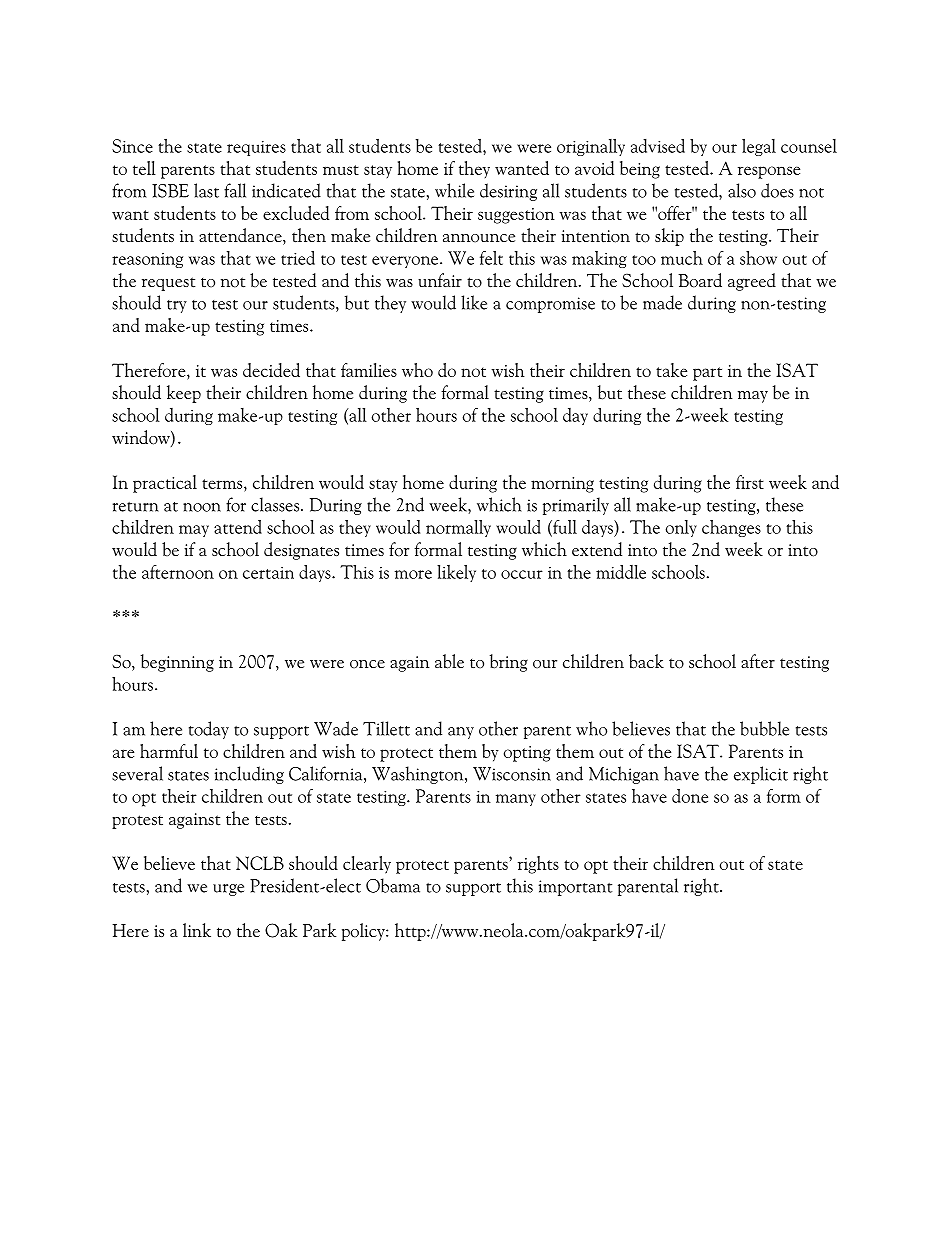  Describe the element at coordinates (228, 890) in the image. I see `urge` at that location.
